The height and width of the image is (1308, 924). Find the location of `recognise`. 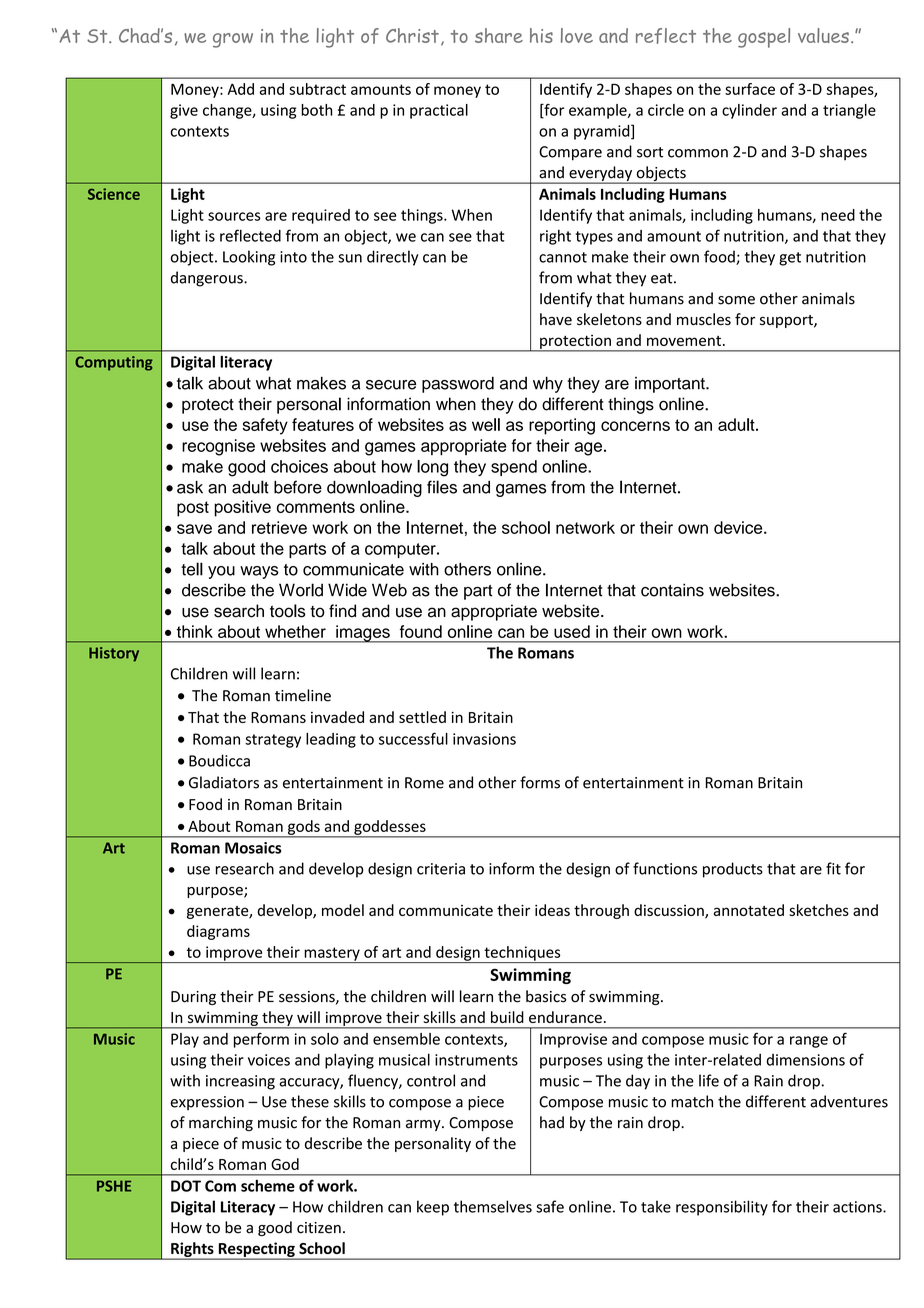

recognise is located at coordinates (218, 447).
